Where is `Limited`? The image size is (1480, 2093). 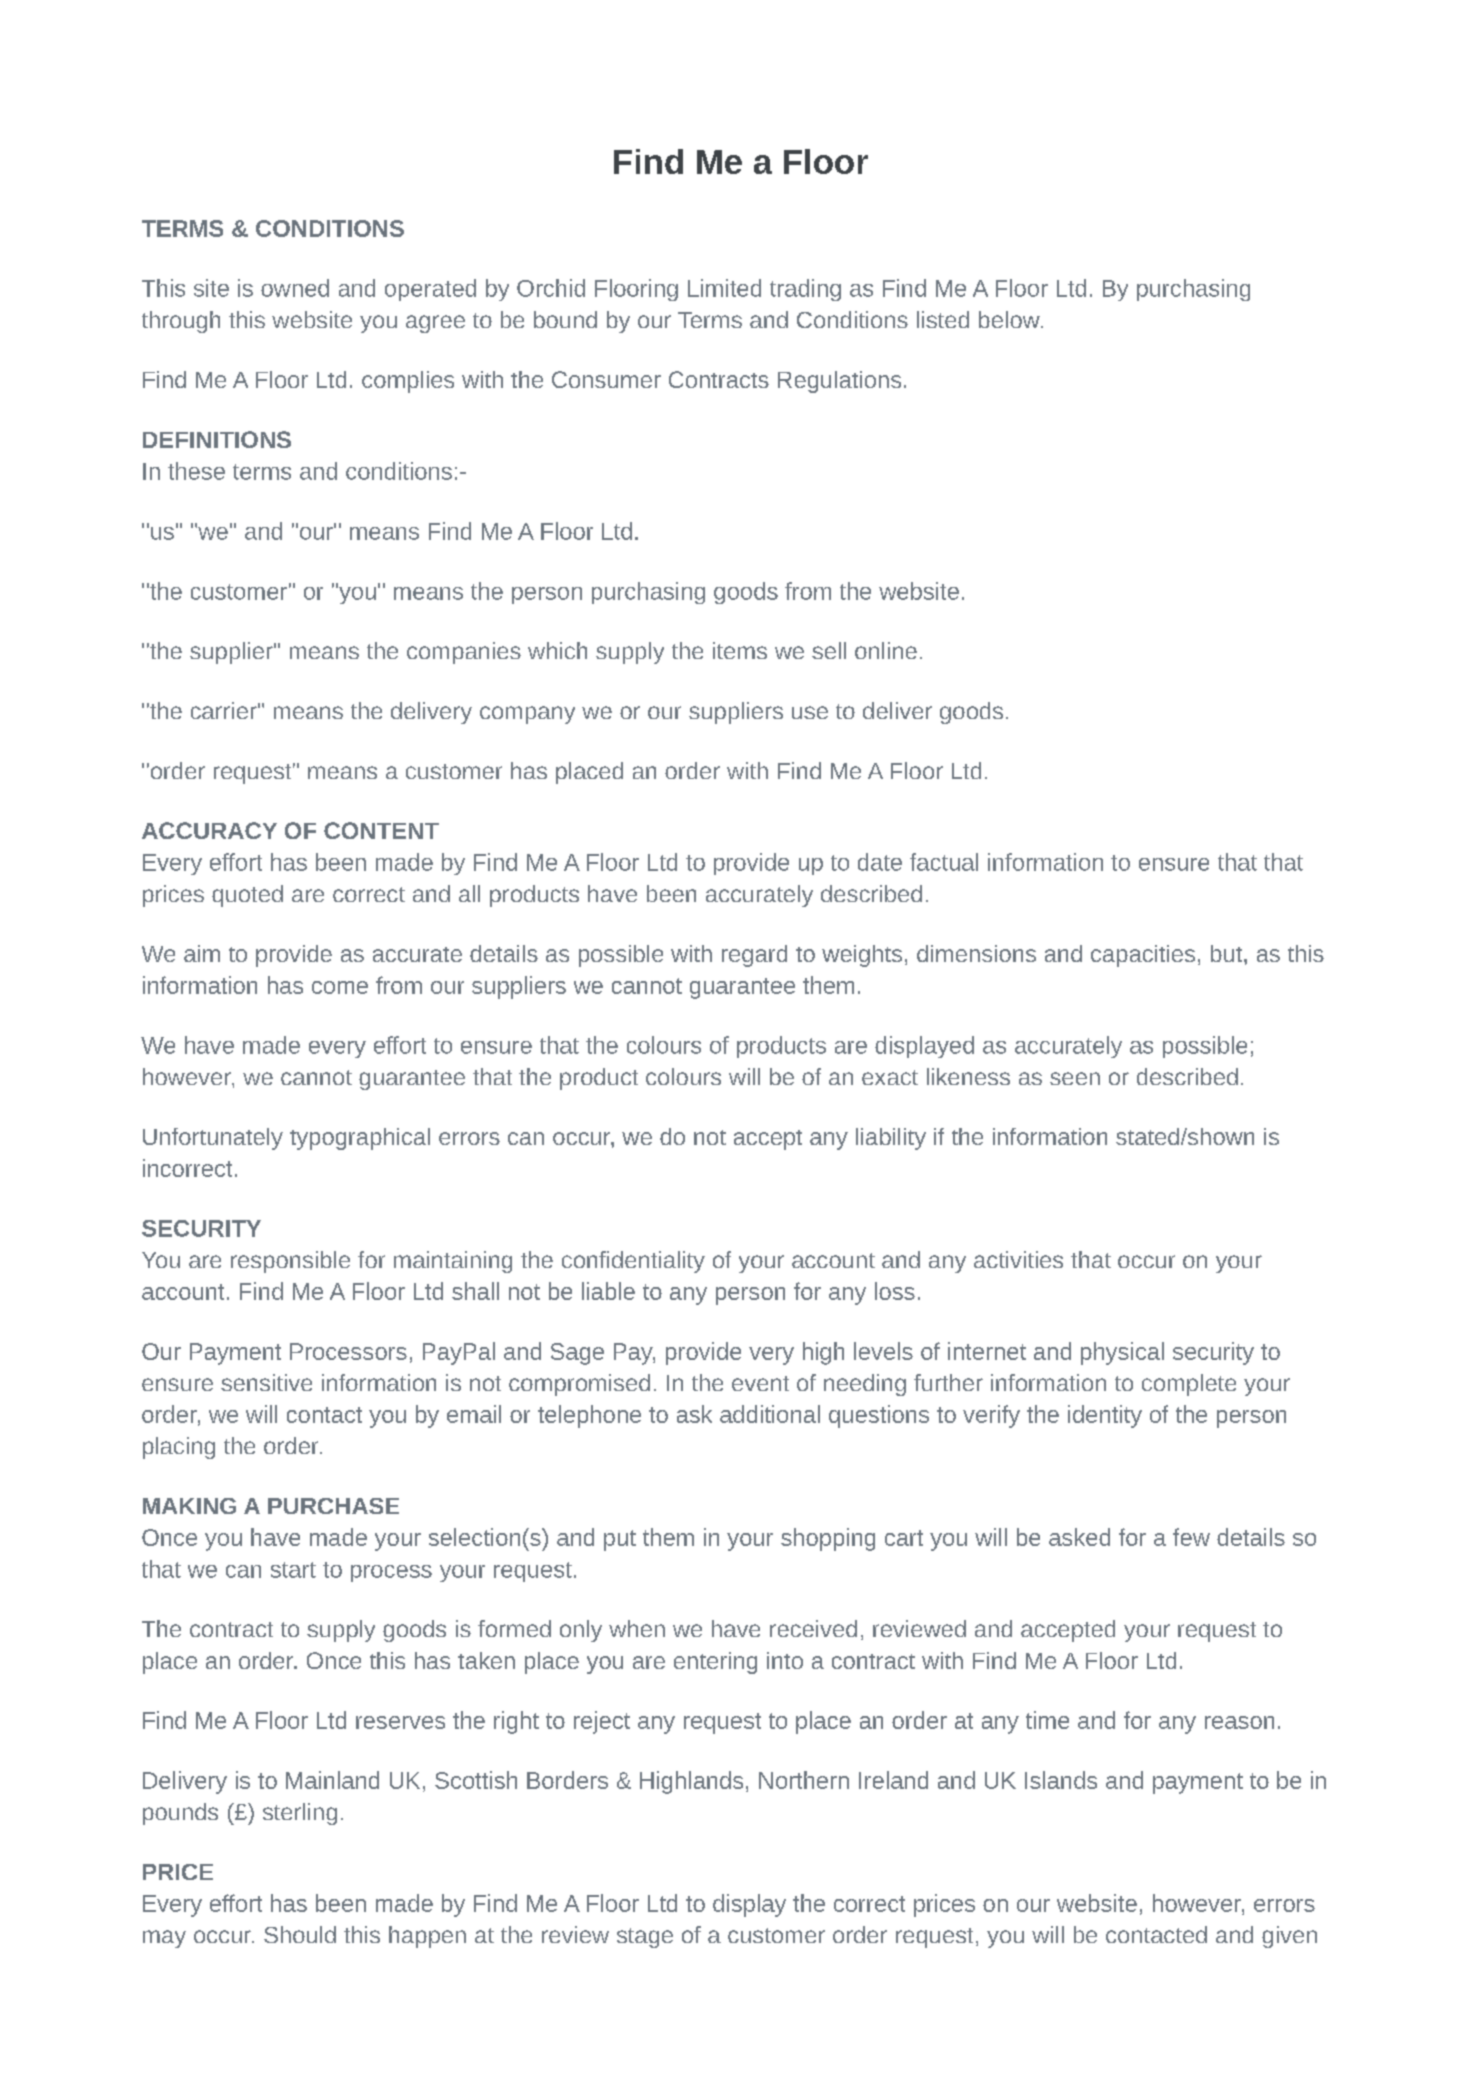
Limited is located at coordinates (724, 288).
